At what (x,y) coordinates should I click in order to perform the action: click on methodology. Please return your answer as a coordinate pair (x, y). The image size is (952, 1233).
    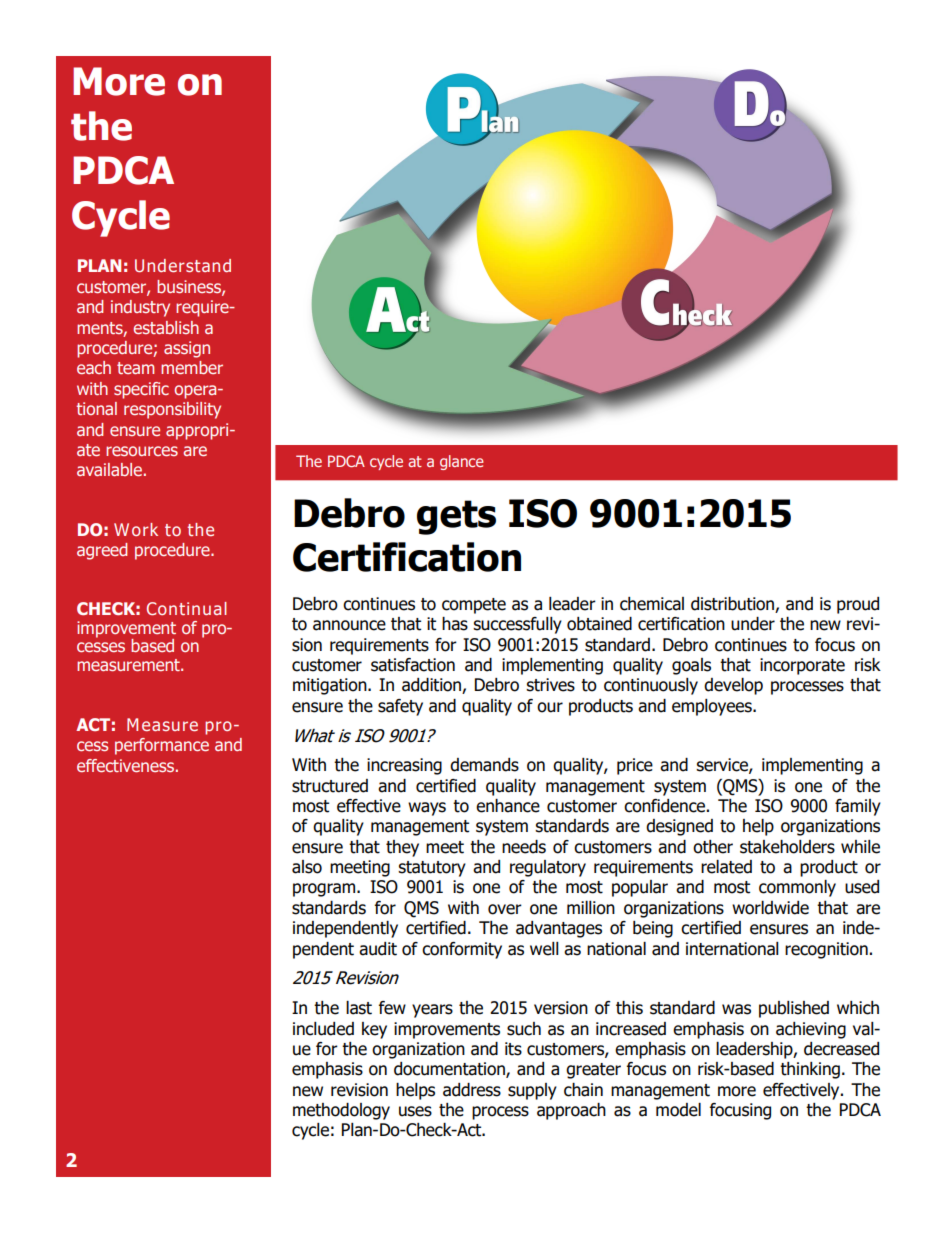
    Looking at the image, I should click on (341, 1111).
